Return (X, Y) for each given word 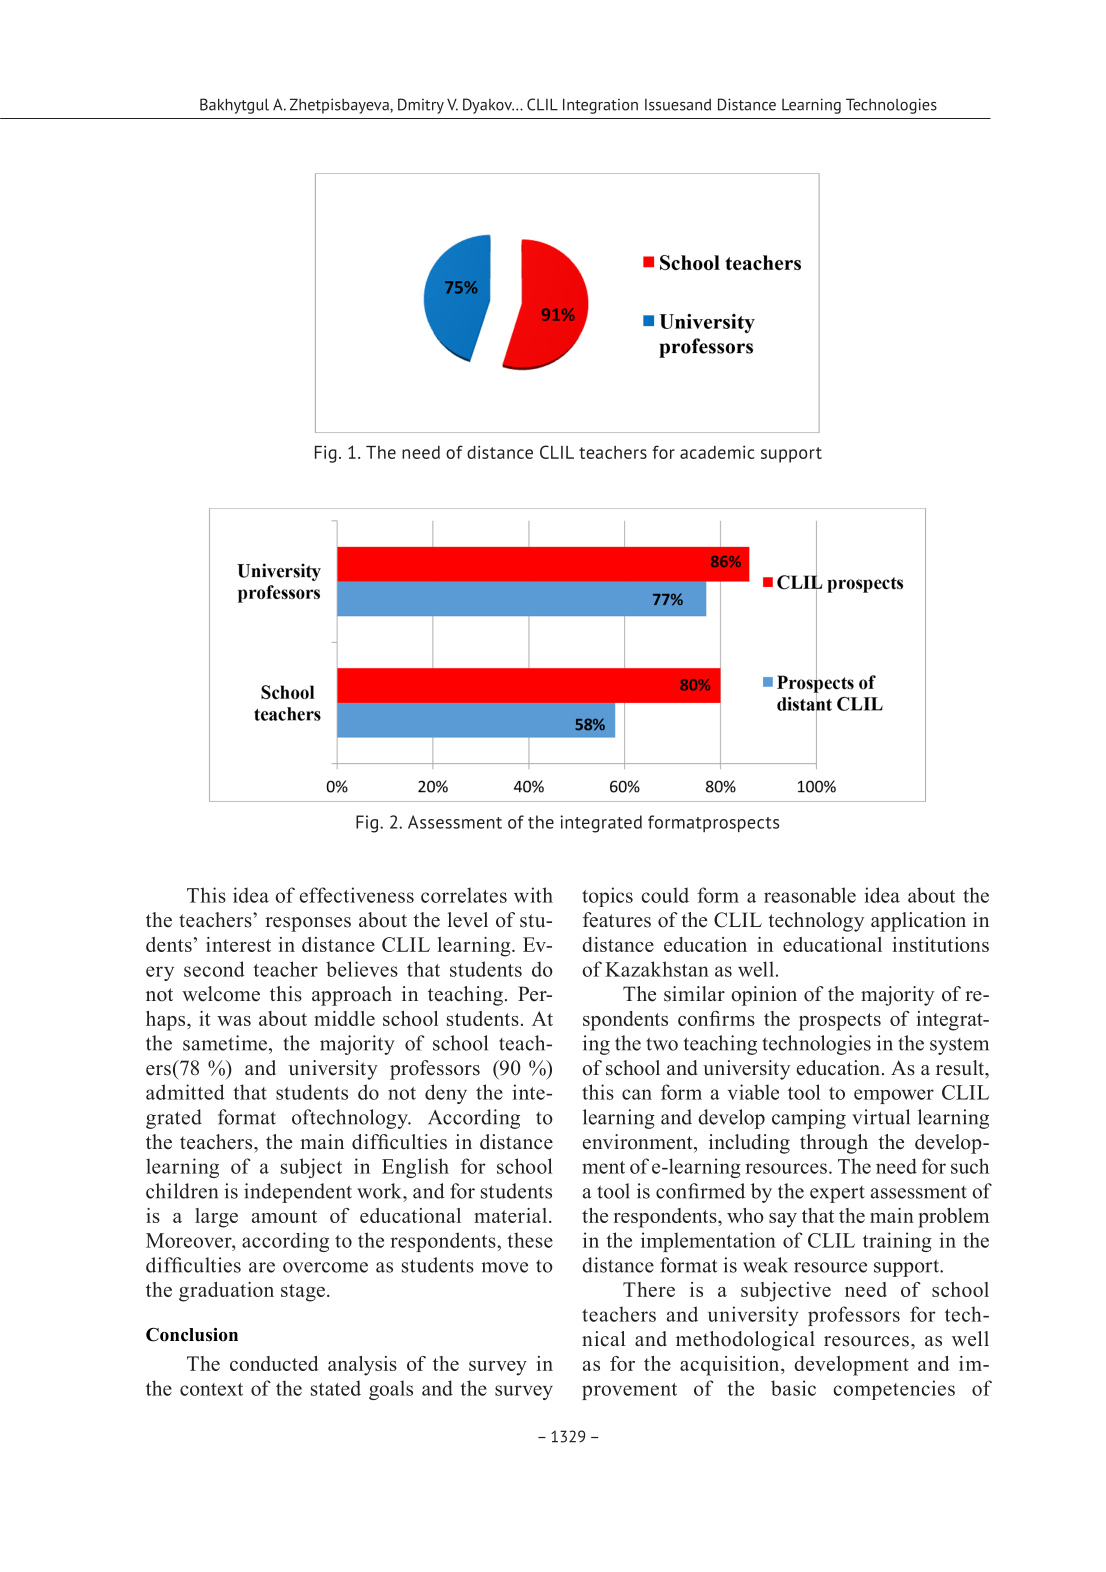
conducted (274, 1363)
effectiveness (357, 895)
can (637, 1094)
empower (894, 1096)
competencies (894, 1390)
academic (717, 452)
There (649, 1289)
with (533, 895)
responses (308, 924)
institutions (941, 944)
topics (607, 897)
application (918, 922)
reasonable (810, 895)
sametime (226, 1043)
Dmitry (421, 106)
